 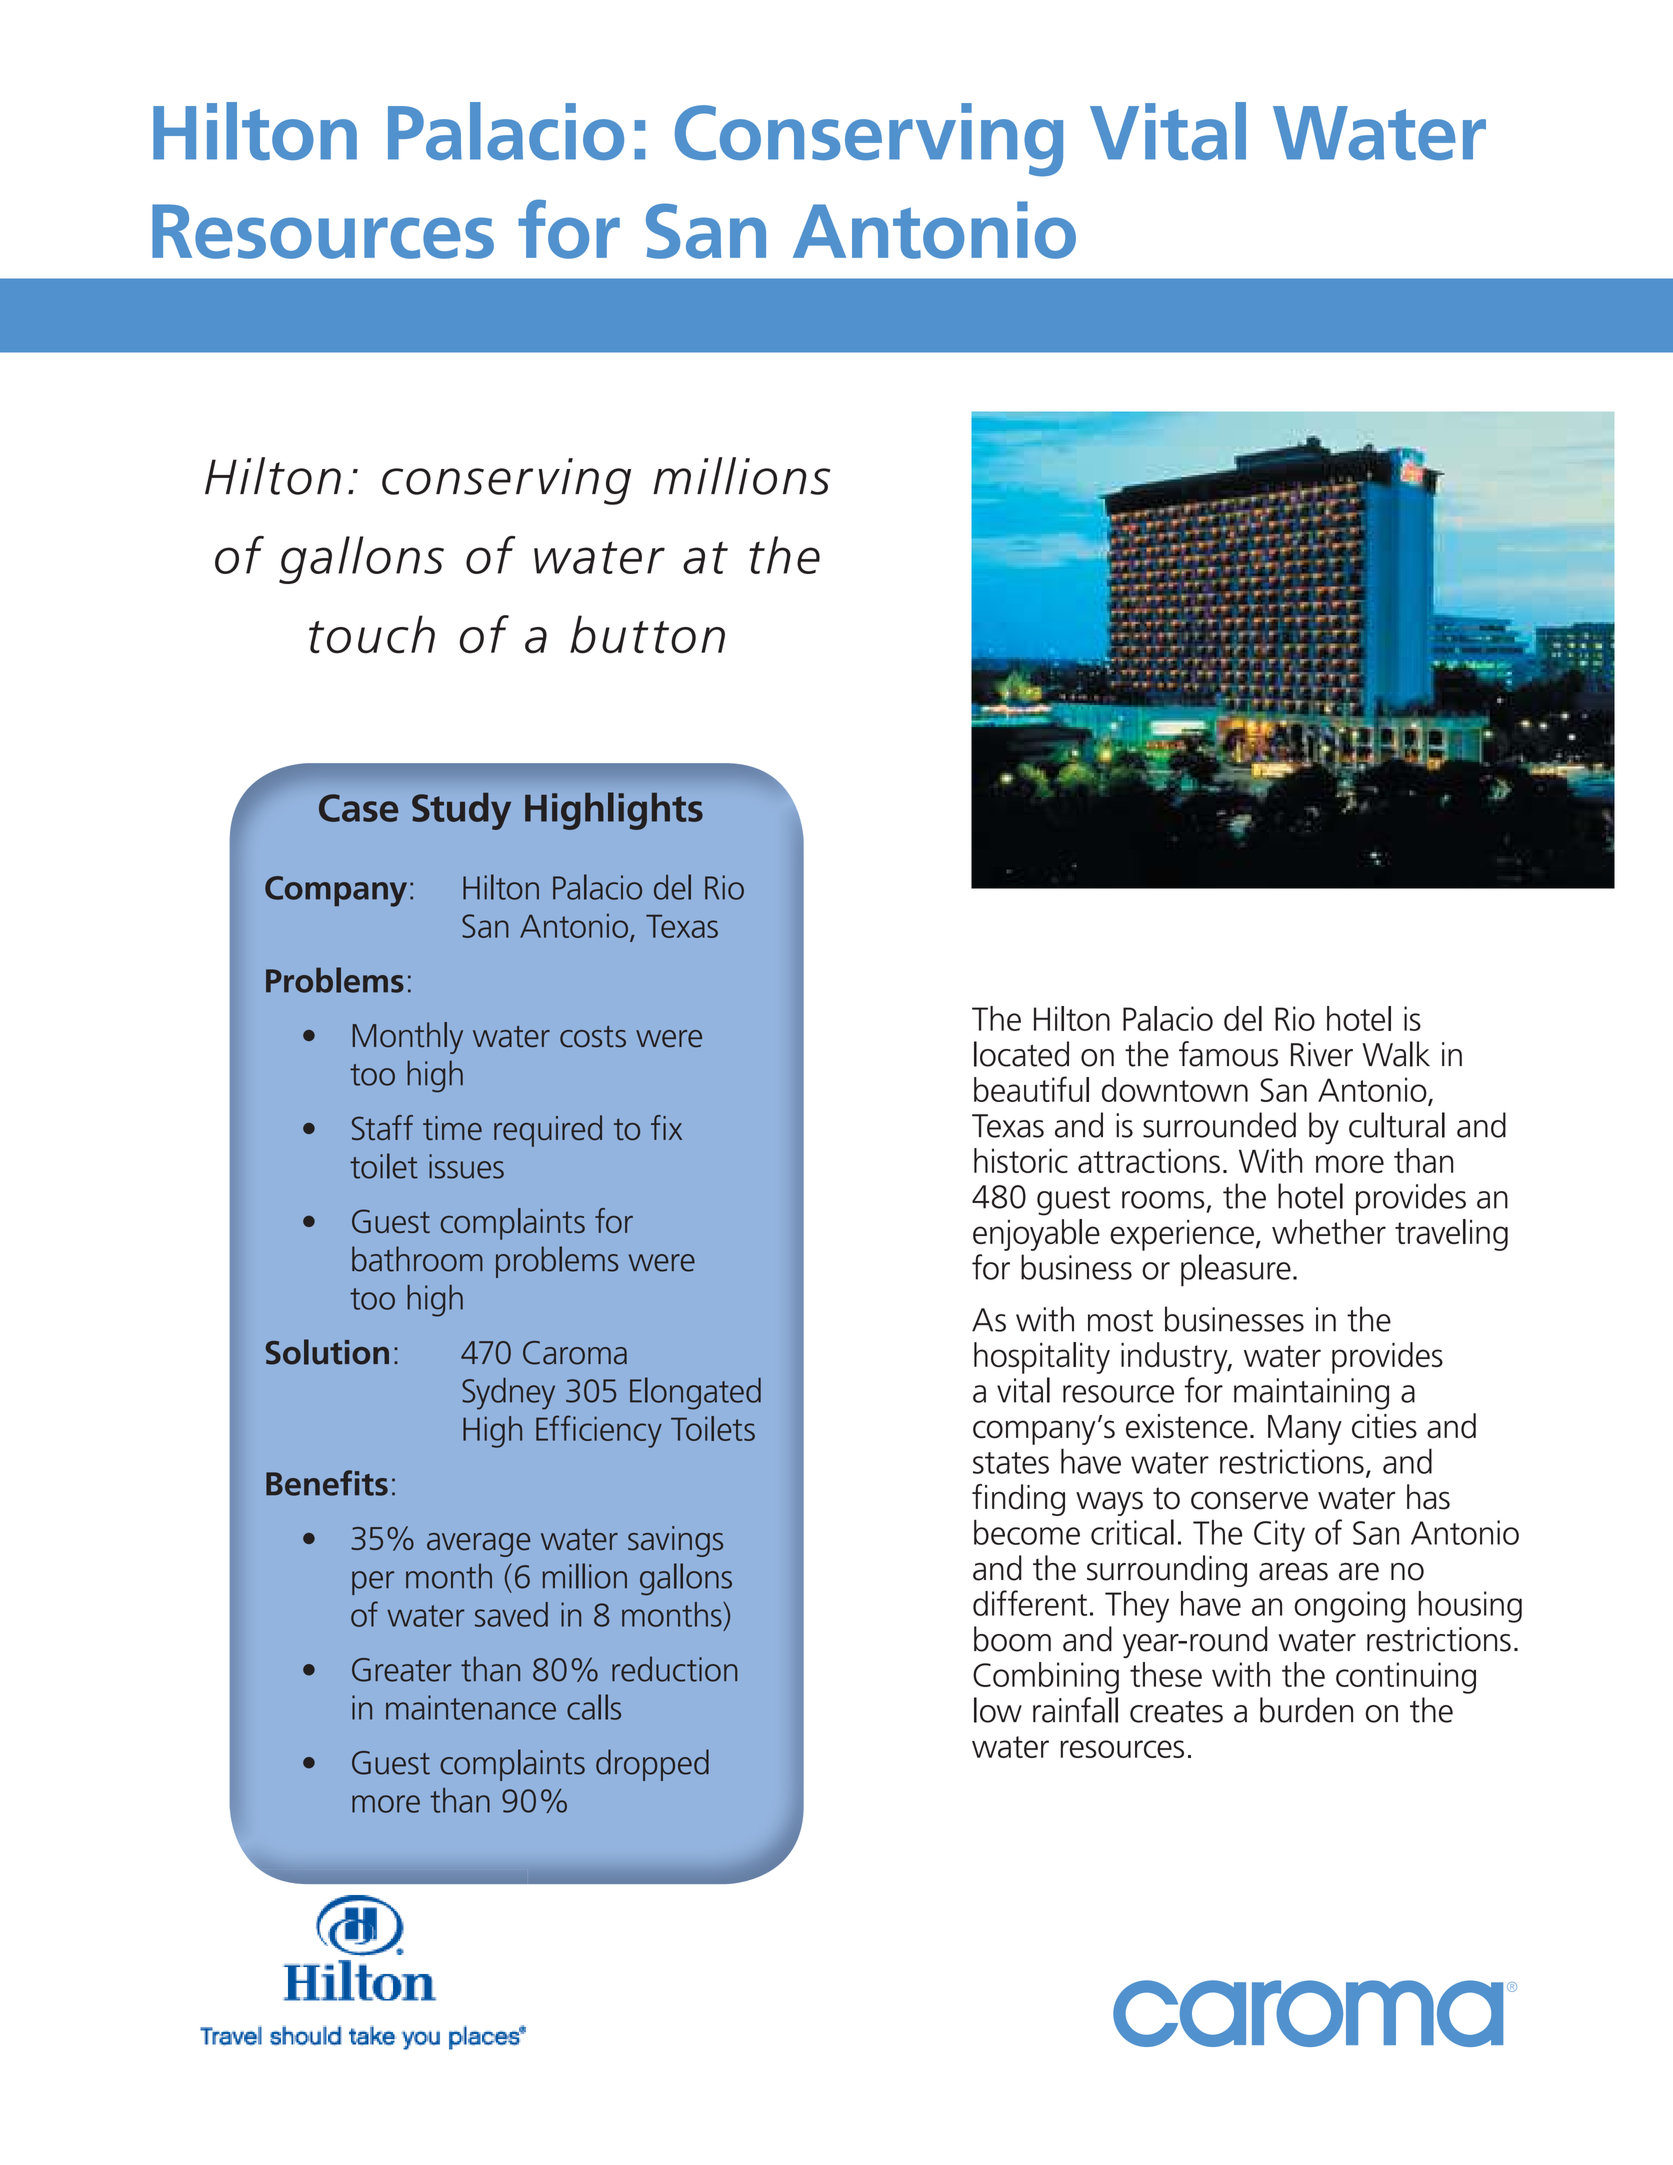 What do you see at coordinates (471, 1707) in the screenshot?
I see `maintenance` at bounding box center [471, 1707].
